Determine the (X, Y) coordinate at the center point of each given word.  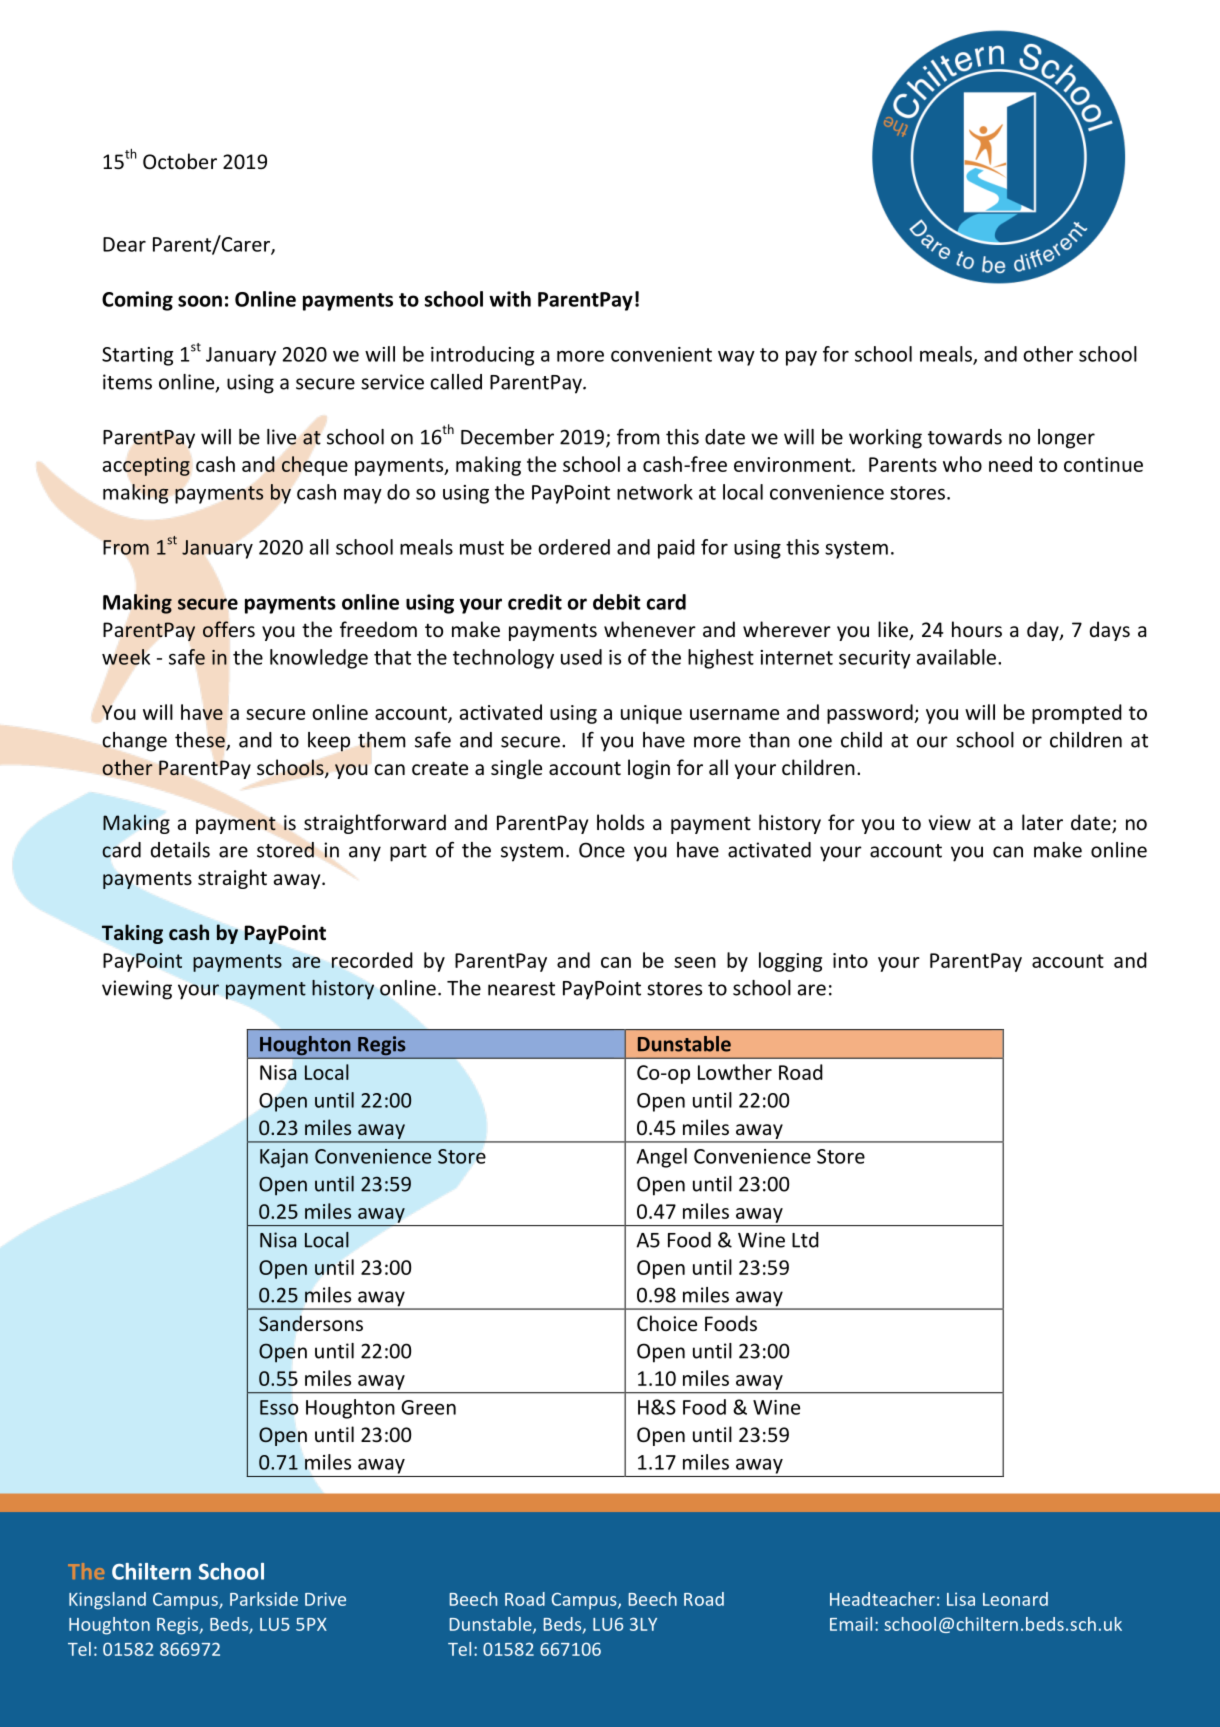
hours (977, 629)
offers (229, 629)
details (180, 850)
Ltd (805, 1240)
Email (851, 1624)
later (1042, 822)
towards (965, 437)
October (180, 161)
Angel (662, 1158)
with (510, 299)
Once (602, 850)
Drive (325, 1599)
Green (428, 1407)
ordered (574, 547)
